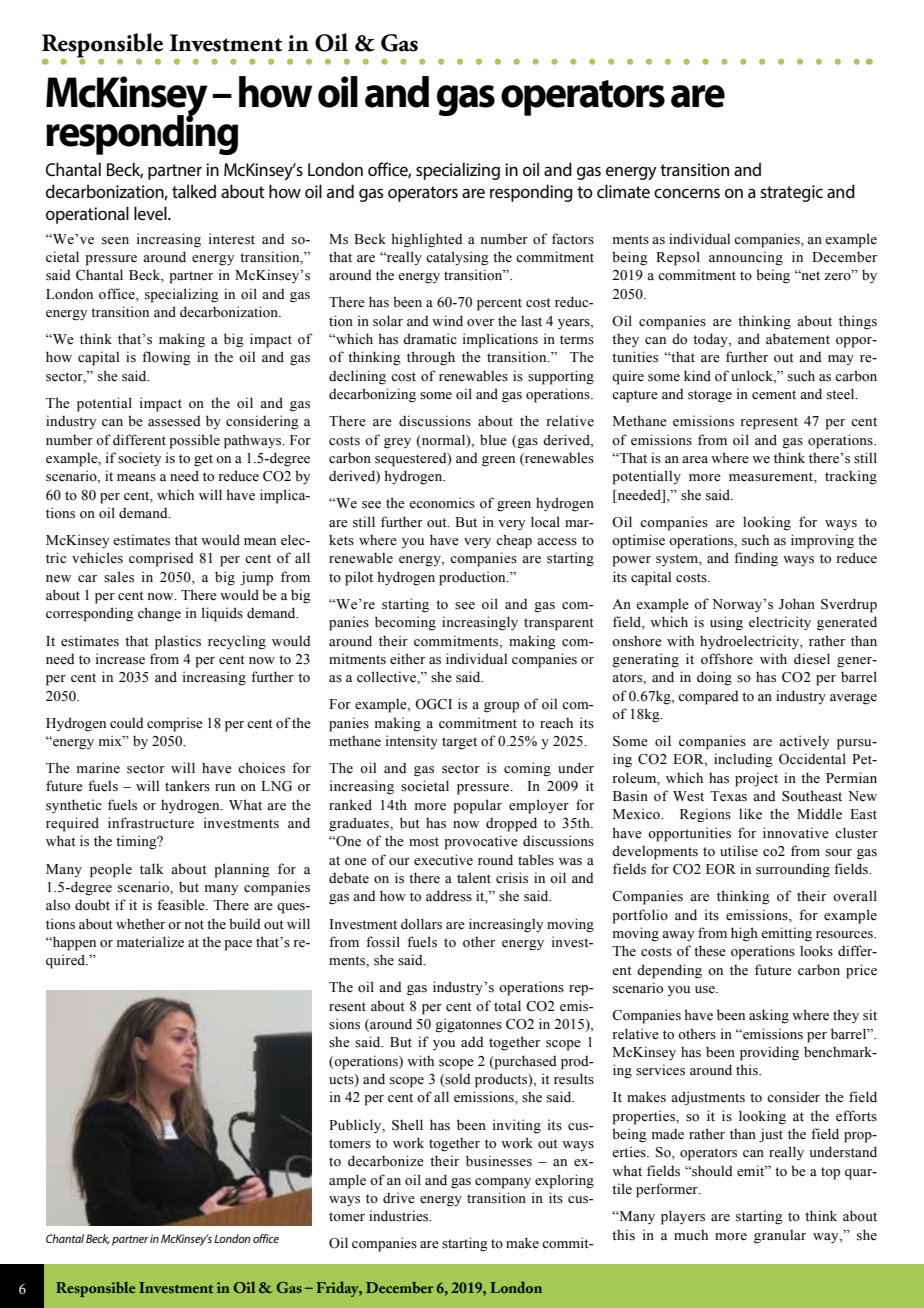 The width and height of the document is (924, 1308). Describe the element at coordinates (774, 395) in the document. I see `cement` at that location.
